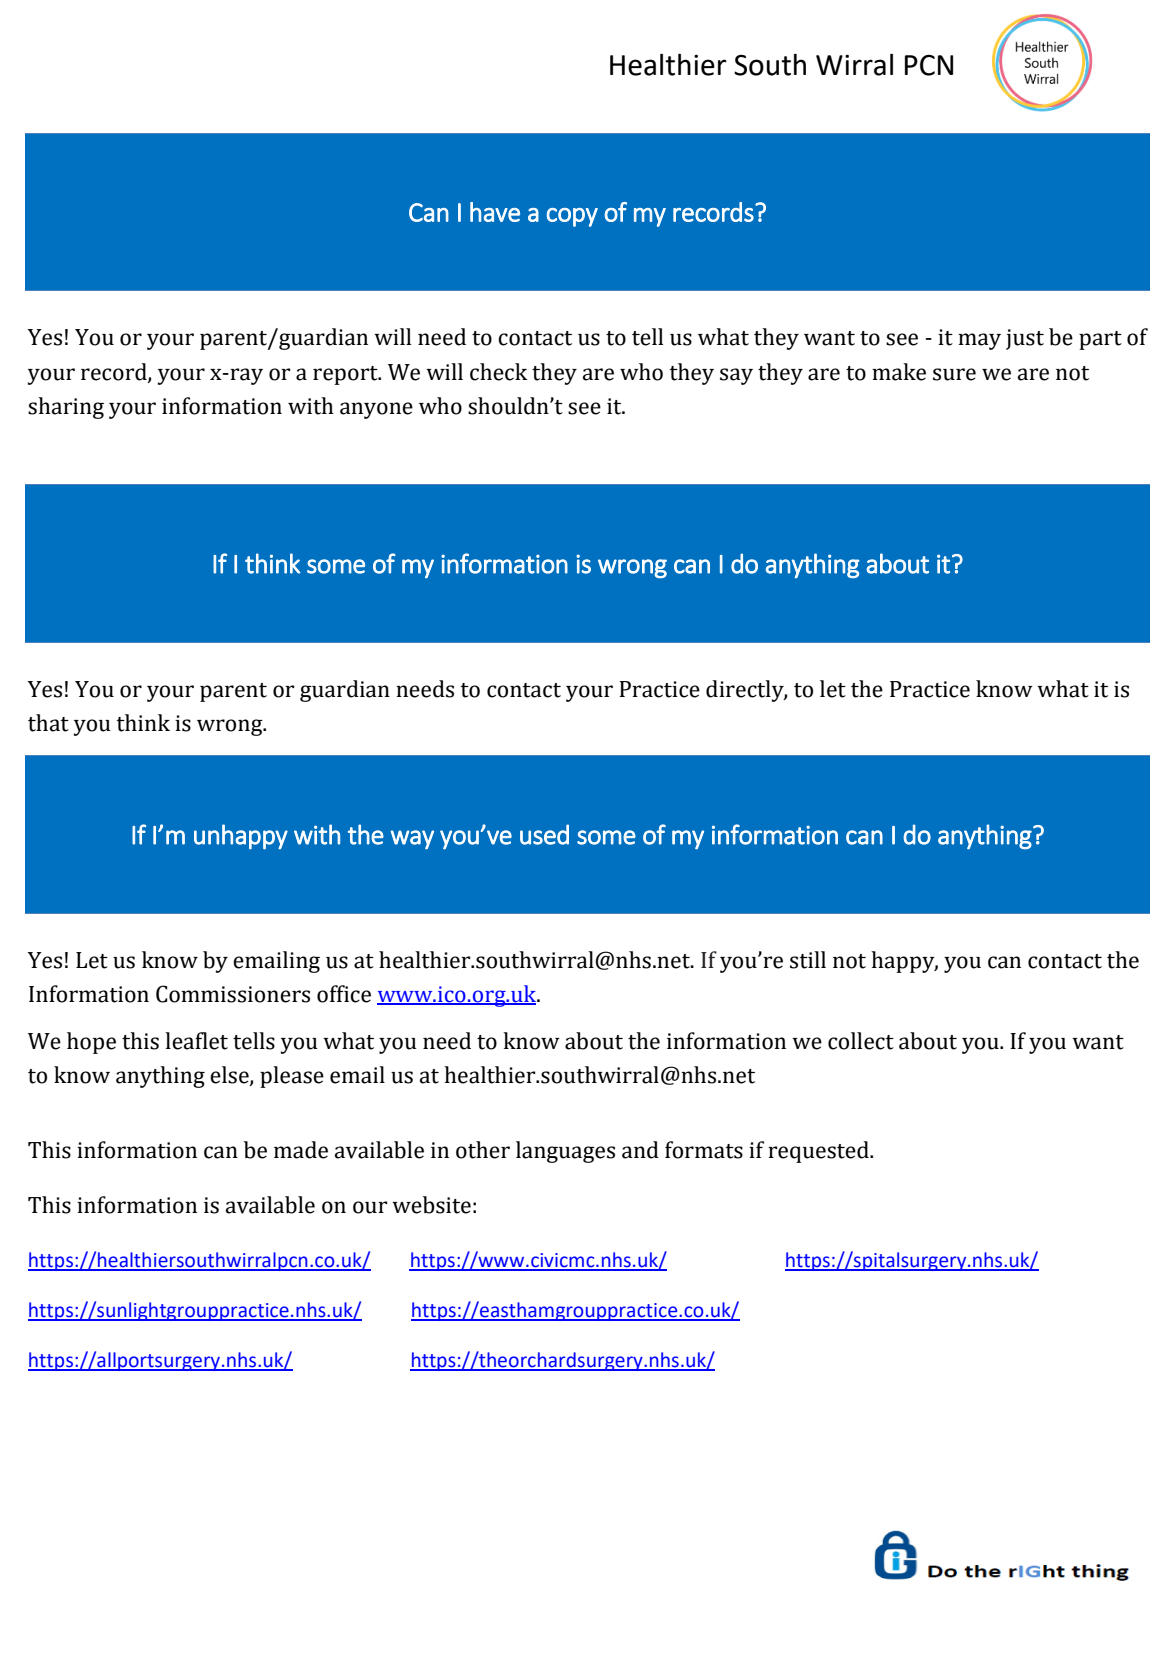 This document has width=1175, height=1662. I want to click on Commissioners, so click(233, 994).
